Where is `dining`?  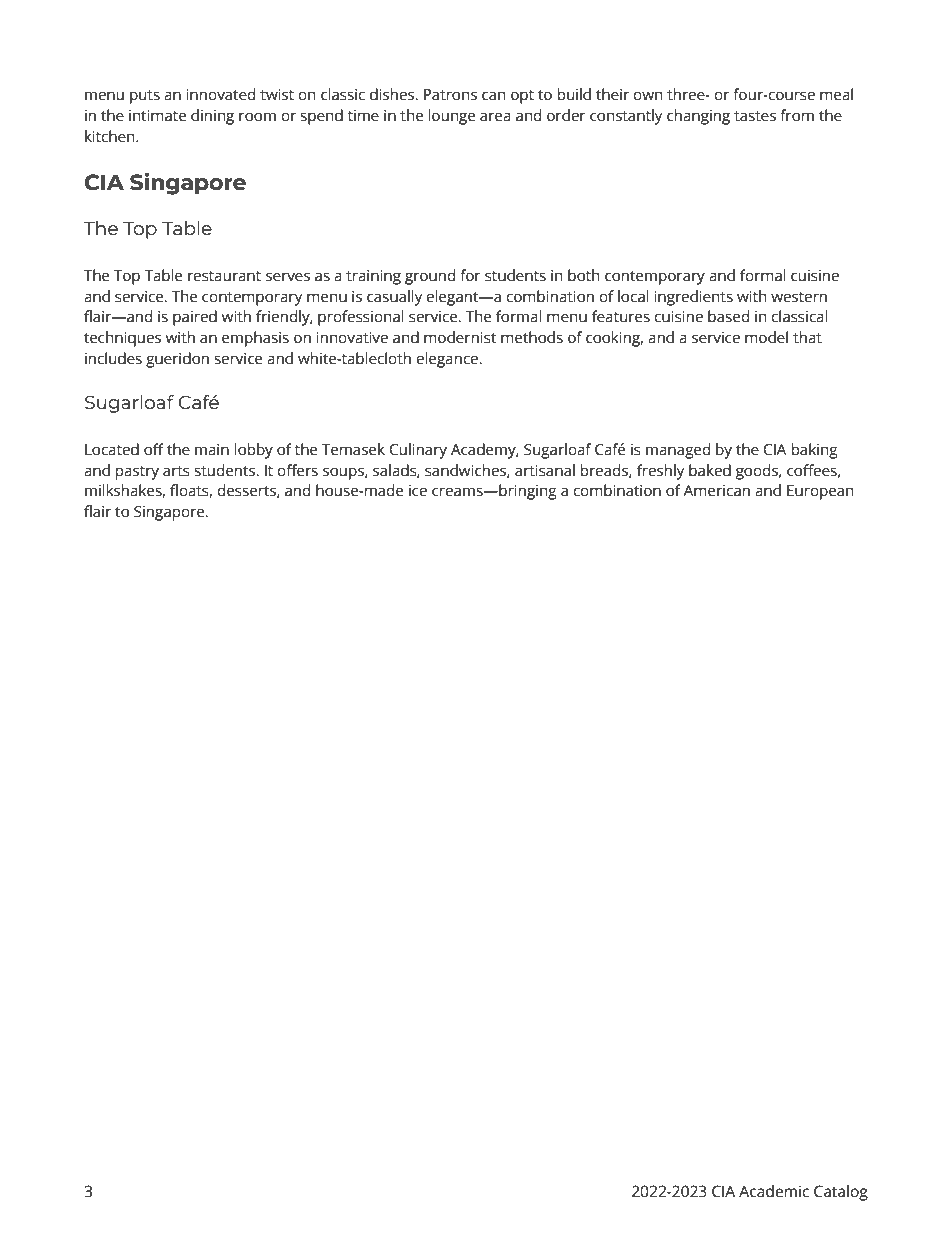
dining is located at coordinates (212, 117).
